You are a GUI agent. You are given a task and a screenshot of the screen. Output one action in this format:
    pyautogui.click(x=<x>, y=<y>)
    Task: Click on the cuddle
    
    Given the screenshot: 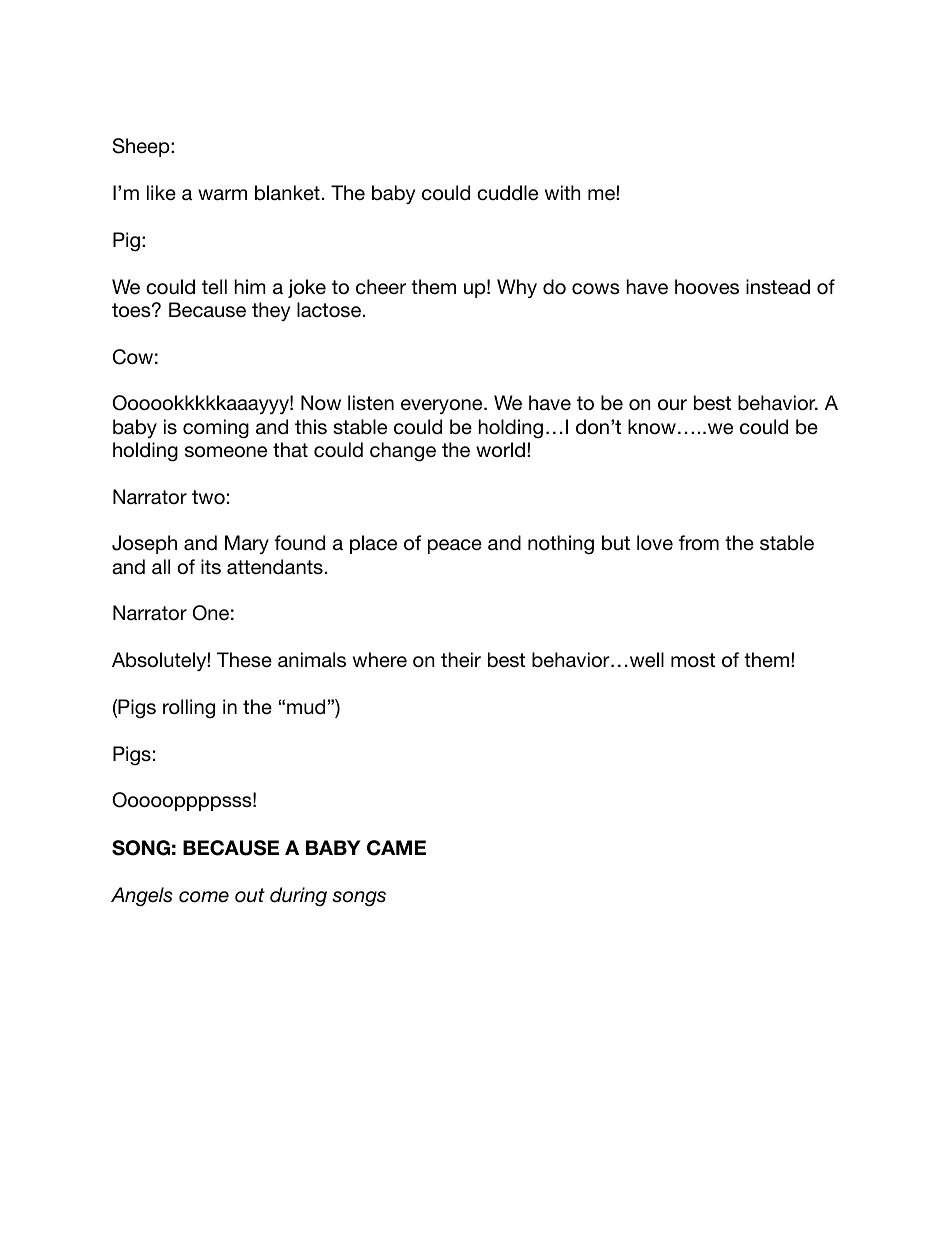 What is the action you would take?
    pyautogui.click(x=507, y=193)
